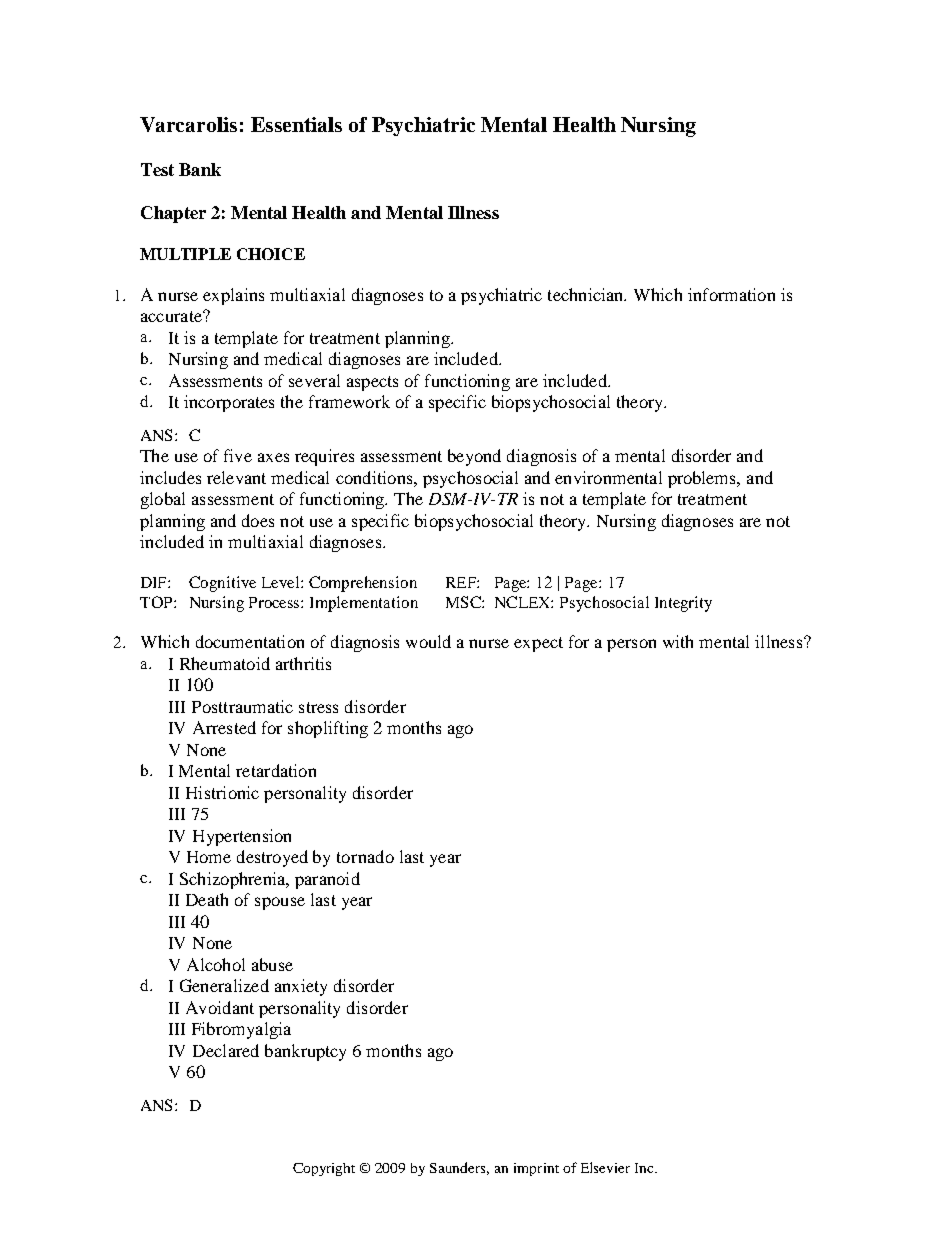 The height and width of the page is (1233, 952). Describe the element at coordinates (428, 641) in the page. I see `would` at that location.
